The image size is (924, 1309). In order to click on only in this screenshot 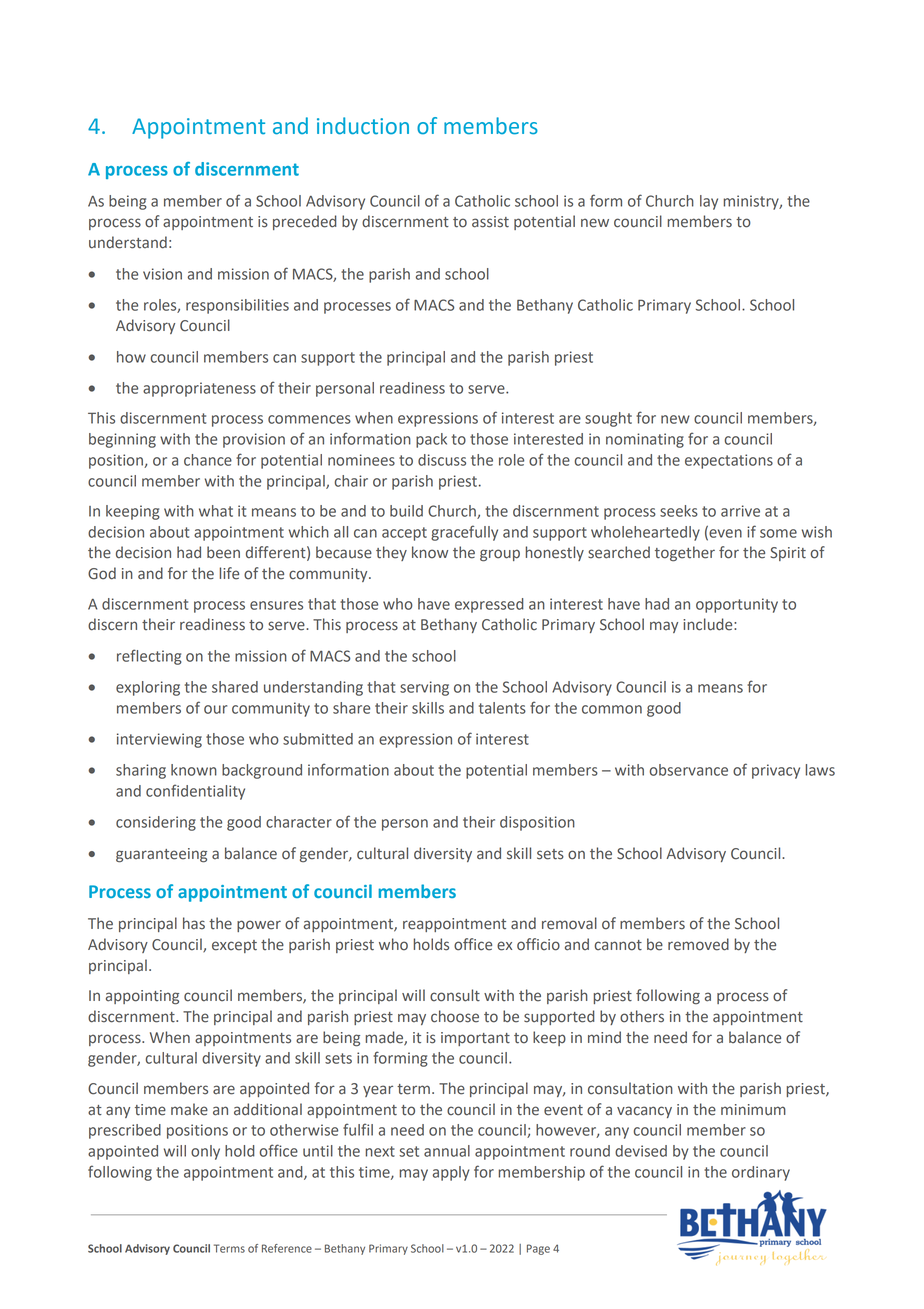, I will do `click(205, 1152)`.
